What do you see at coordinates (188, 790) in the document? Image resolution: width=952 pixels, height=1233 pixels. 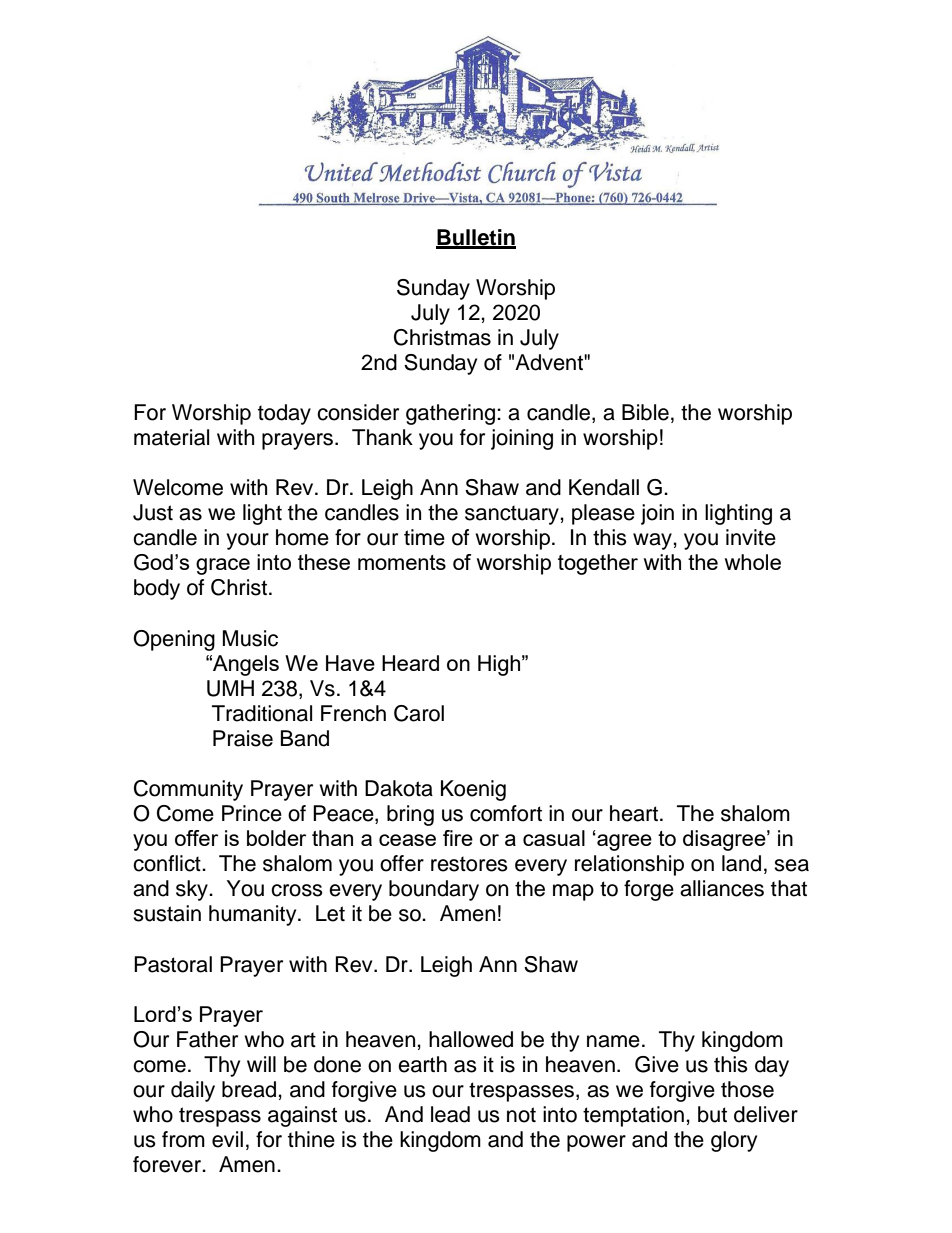 I see `Community` at bounding box center [188, 790].
